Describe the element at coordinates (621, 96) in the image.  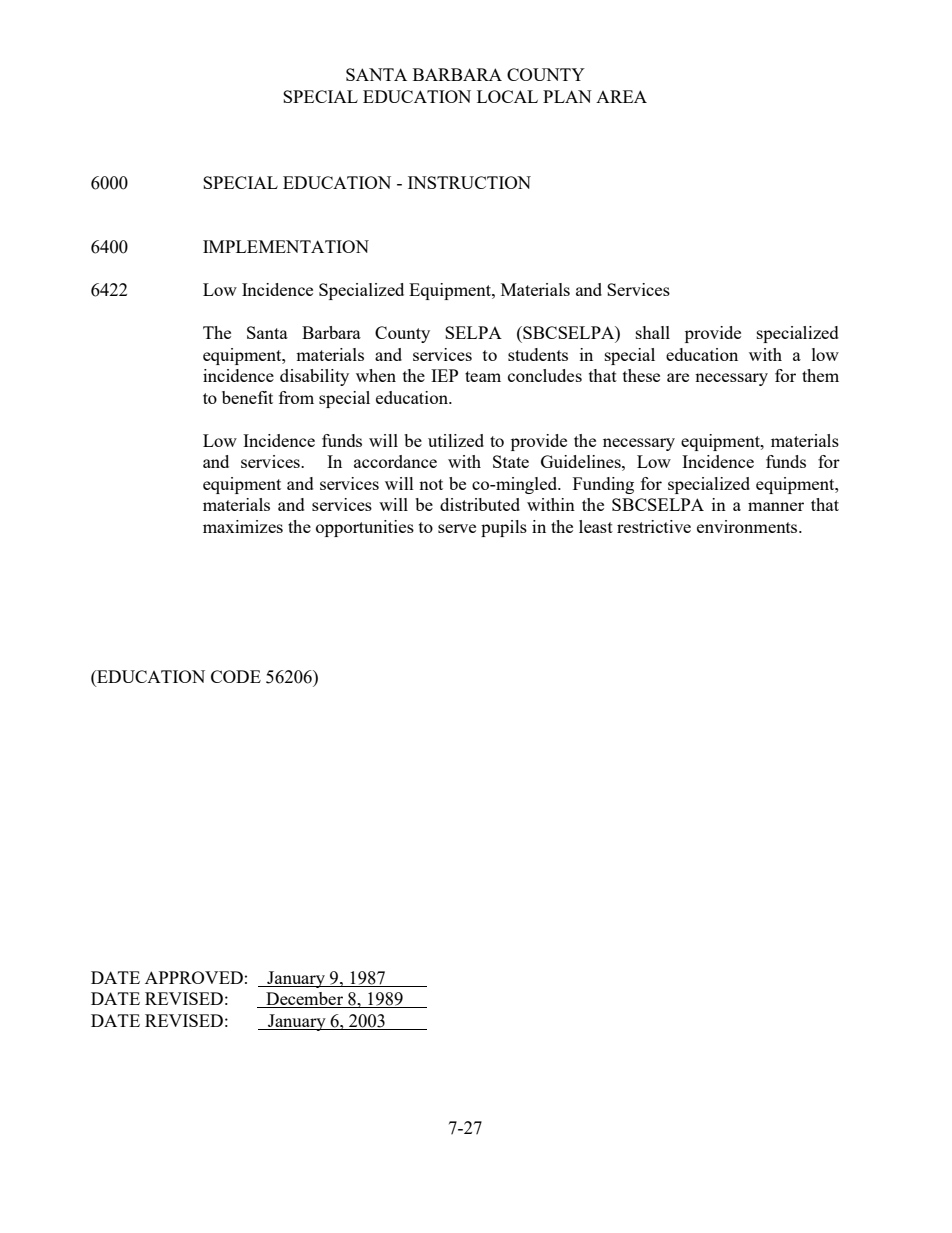
I see `AREA` at that location.
